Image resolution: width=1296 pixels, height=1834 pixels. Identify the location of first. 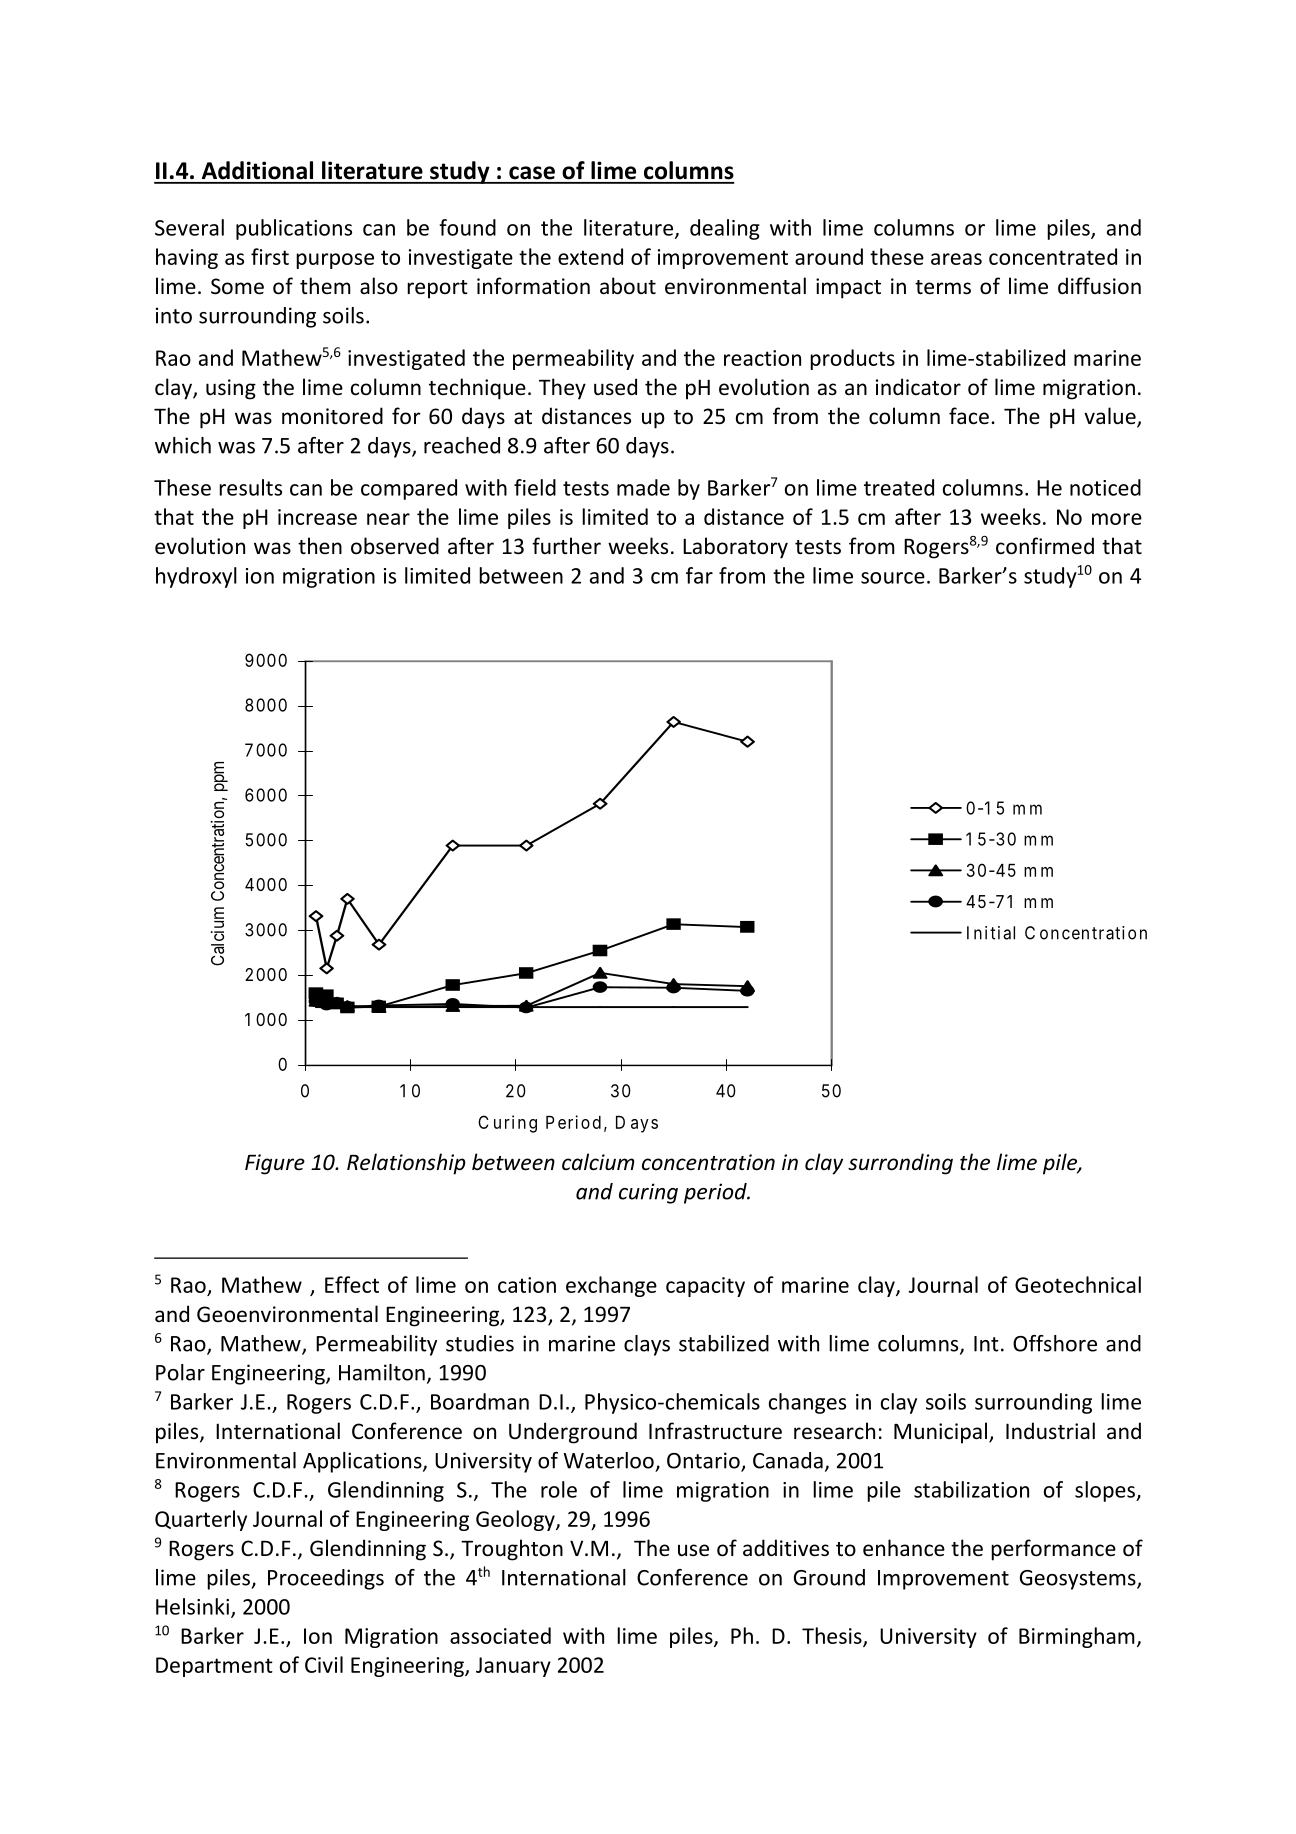
(270, 256).
